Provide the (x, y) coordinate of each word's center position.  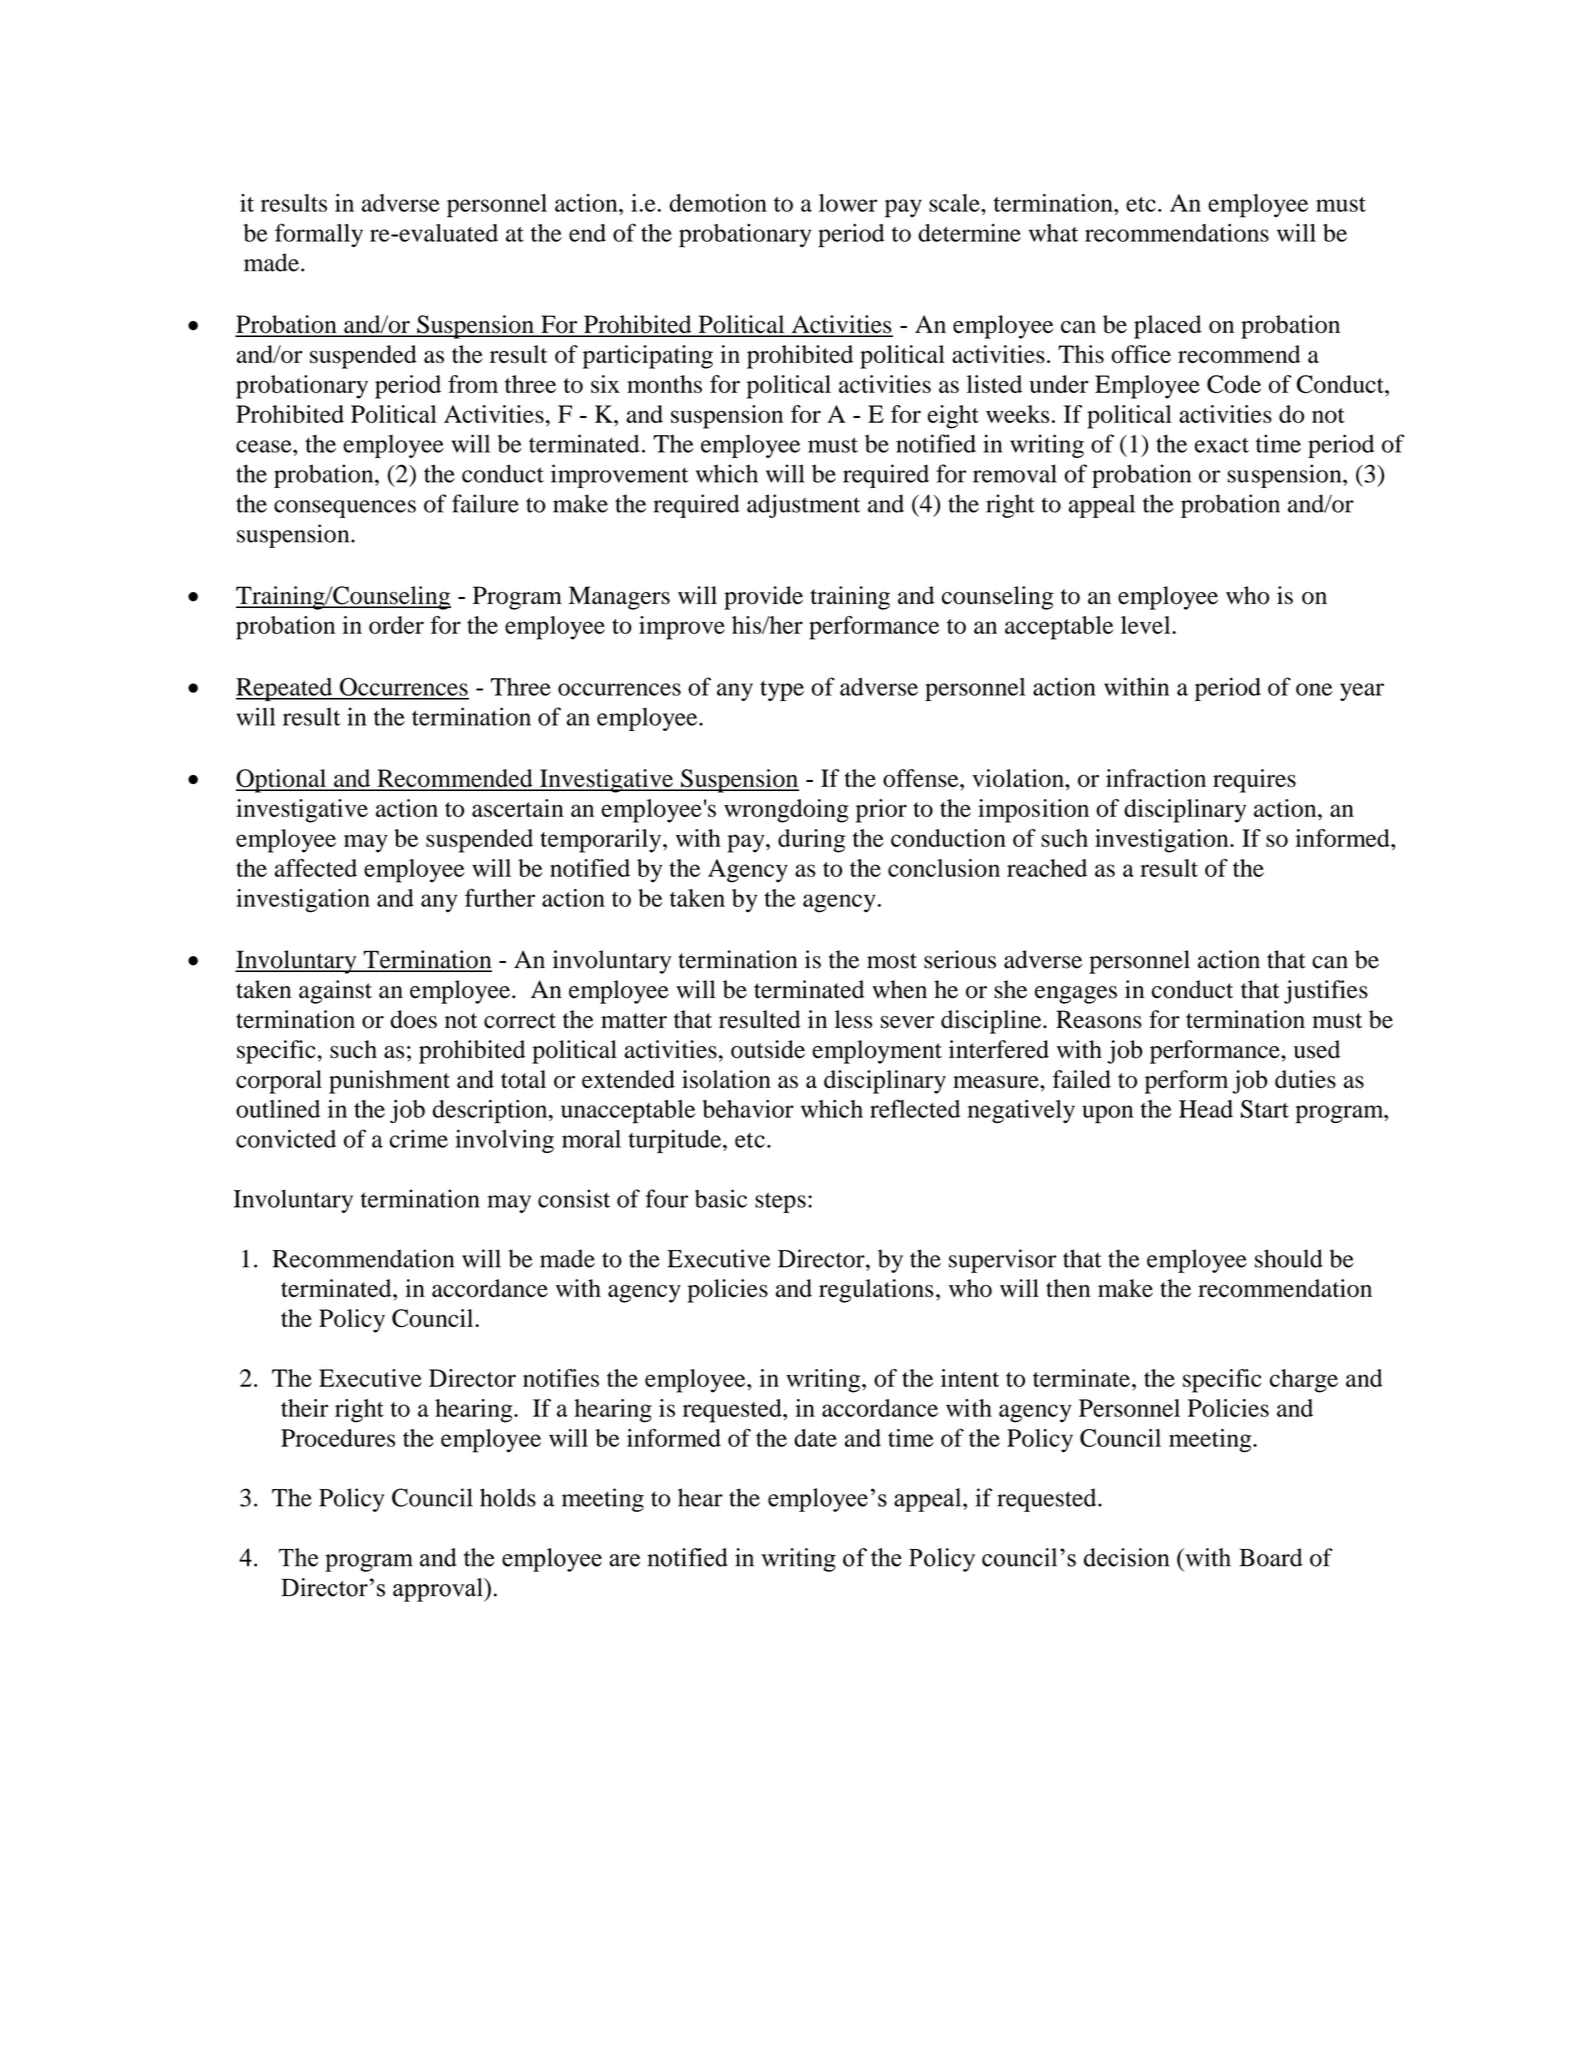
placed (1168, 327)
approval (439, 1590)
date (815, 1438)
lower (848, 203)
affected (316, 868)
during (811, 841)
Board (1270, 1557)
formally (319, 235)
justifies (1326, 992)
